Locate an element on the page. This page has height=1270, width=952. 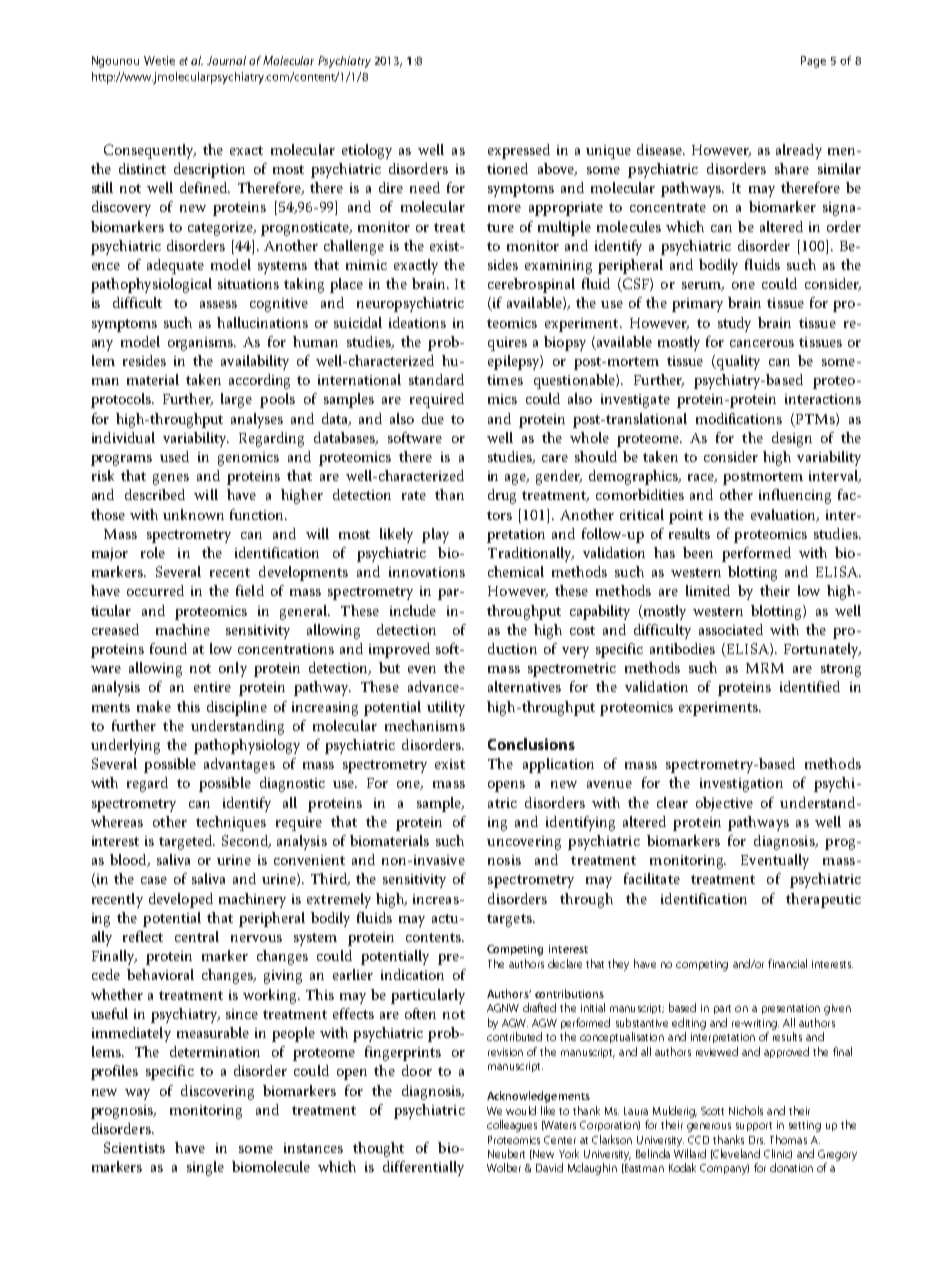
single is located at coordinates (205, 1168).
